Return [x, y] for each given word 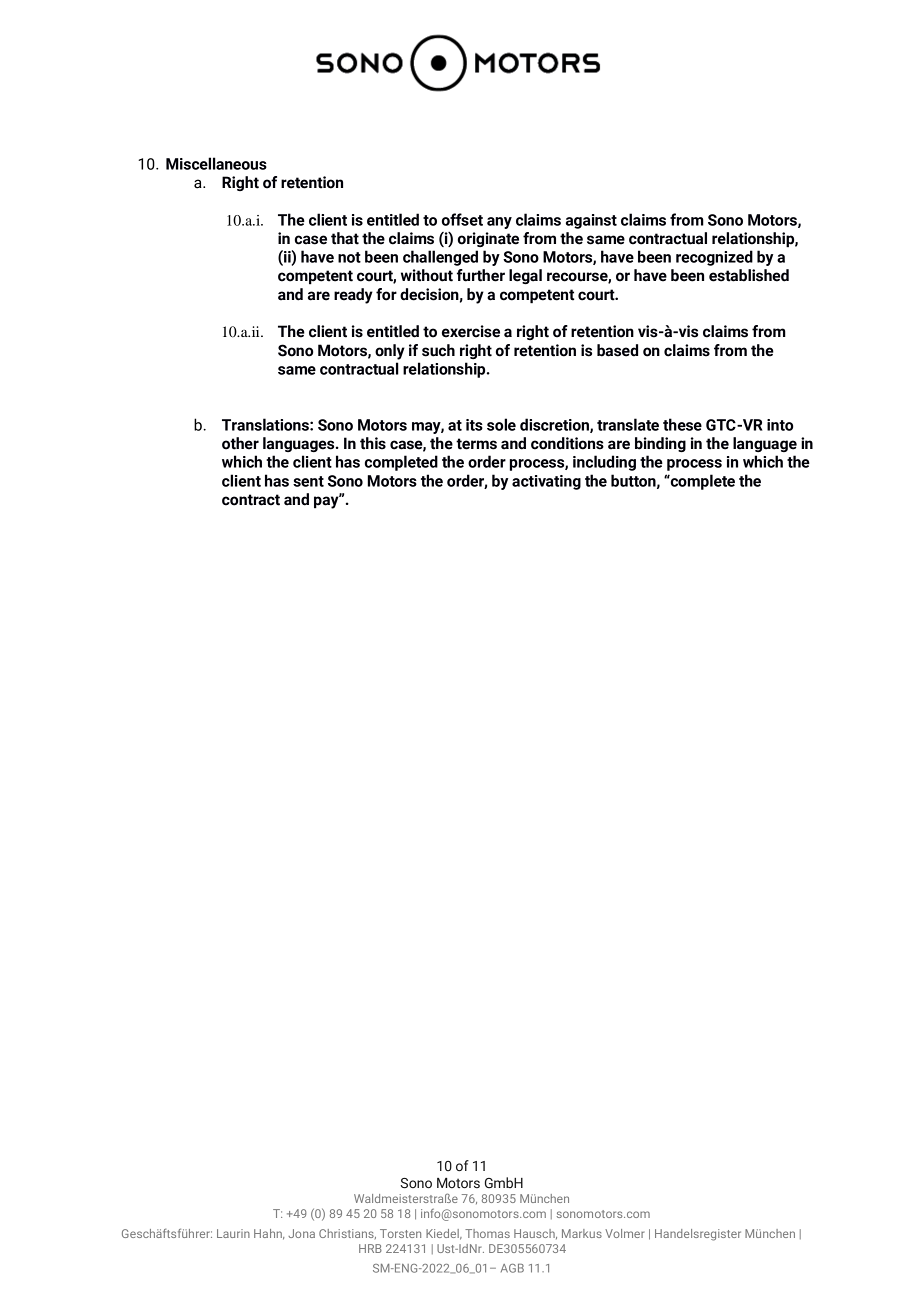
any [499, 223]
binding [660, 444]
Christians [347, 1234]
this [373, 443]
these [682, 424]
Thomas [487, 1233]
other [240, 443]
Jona [301, 1233]
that [345, 238]
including [604, 463]
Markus [582, 1233]
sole [501, 424]
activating [546, 482]
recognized [714, 258]
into [780, 425]
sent [308, 481]
